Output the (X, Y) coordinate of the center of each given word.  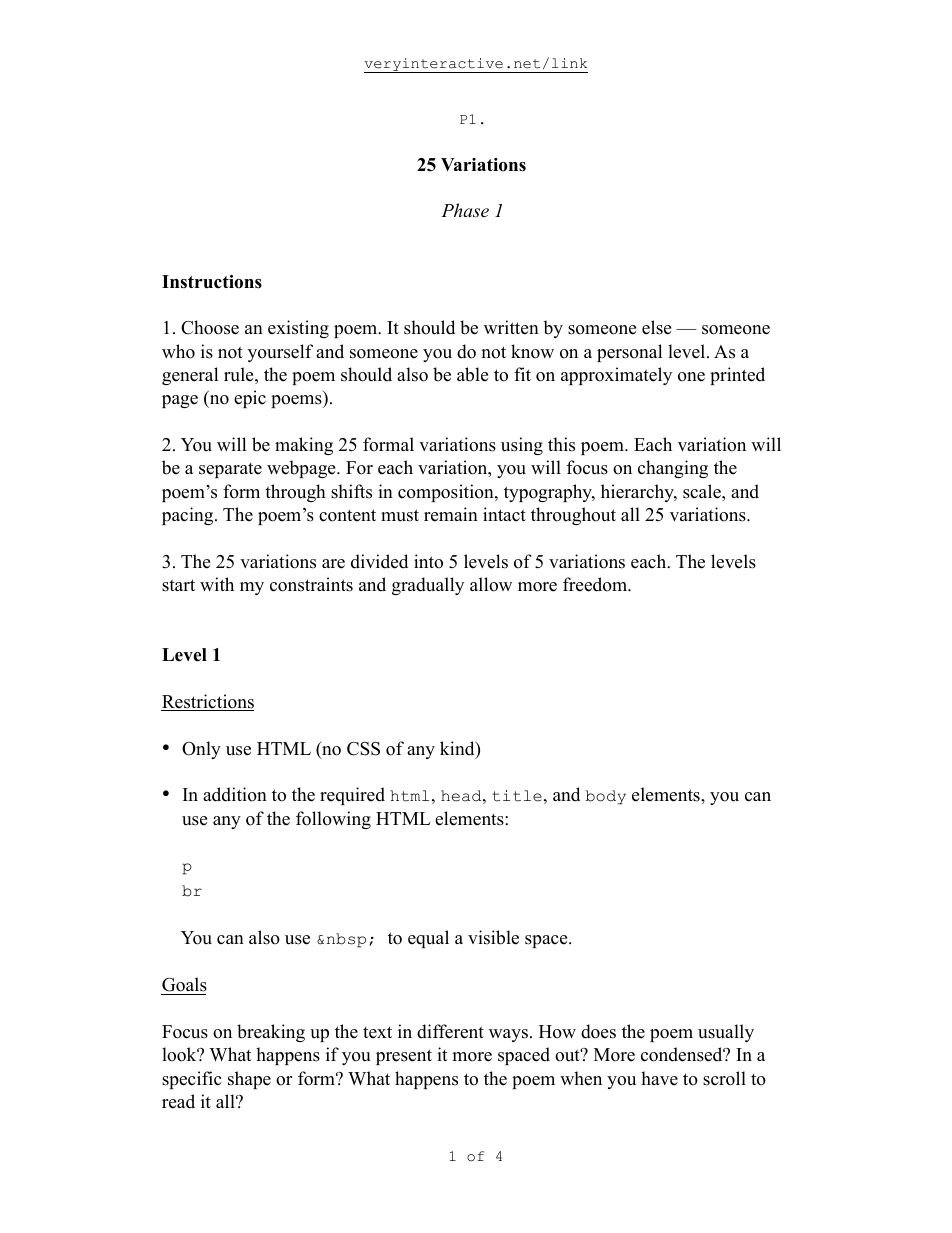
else (656, 327)
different (450, 1031)
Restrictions (207, 702)
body (606, 797)
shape (249, 1080)
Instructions (212, 282)
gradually (428, 586)
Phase (465, 210)
